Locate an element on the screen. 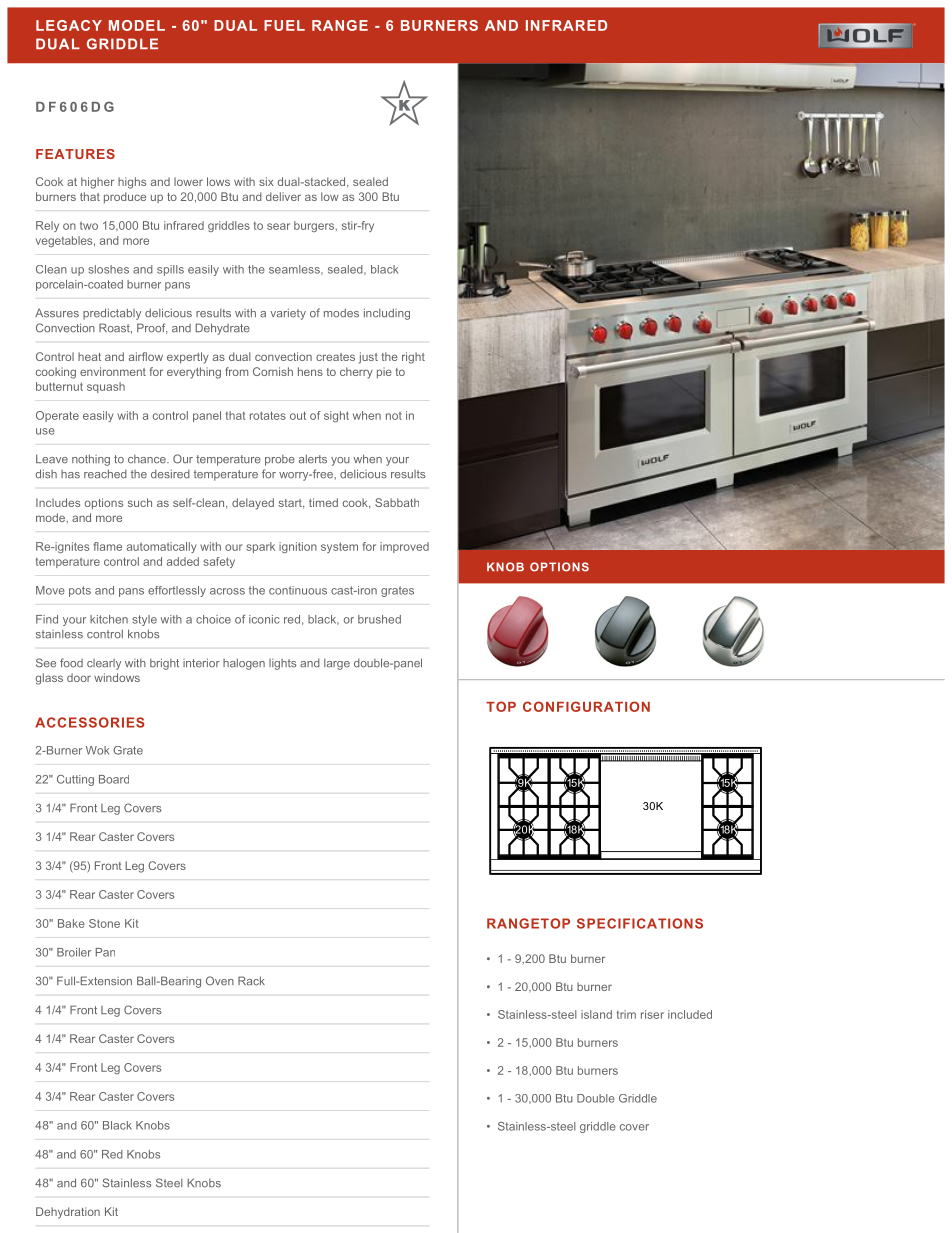 Image resolution: width=952 pixels, height=1233 pixels. LEGACY is located at coordinates (69, 25).
